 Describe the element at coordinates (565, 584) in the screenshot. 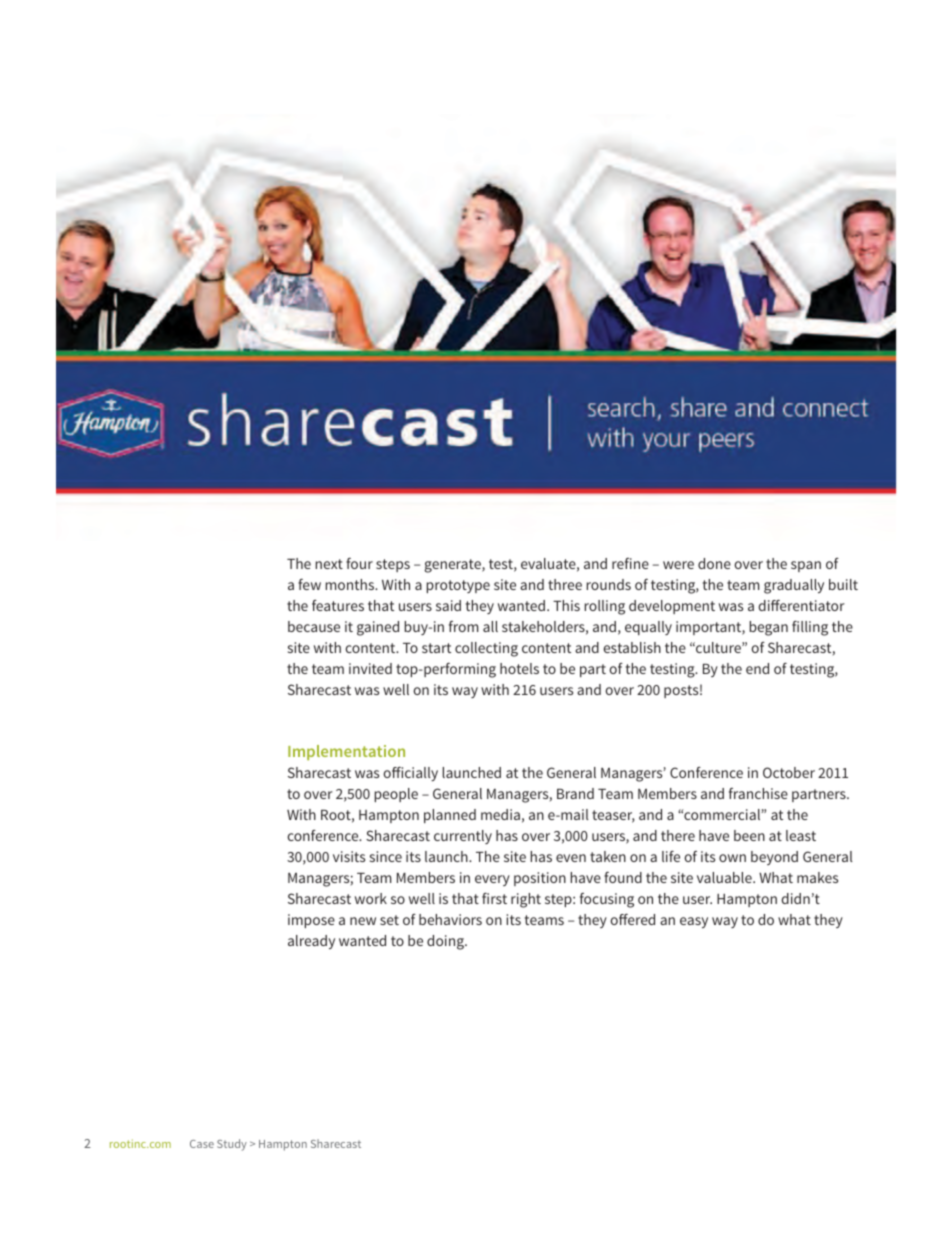

I see `three` at that location.
